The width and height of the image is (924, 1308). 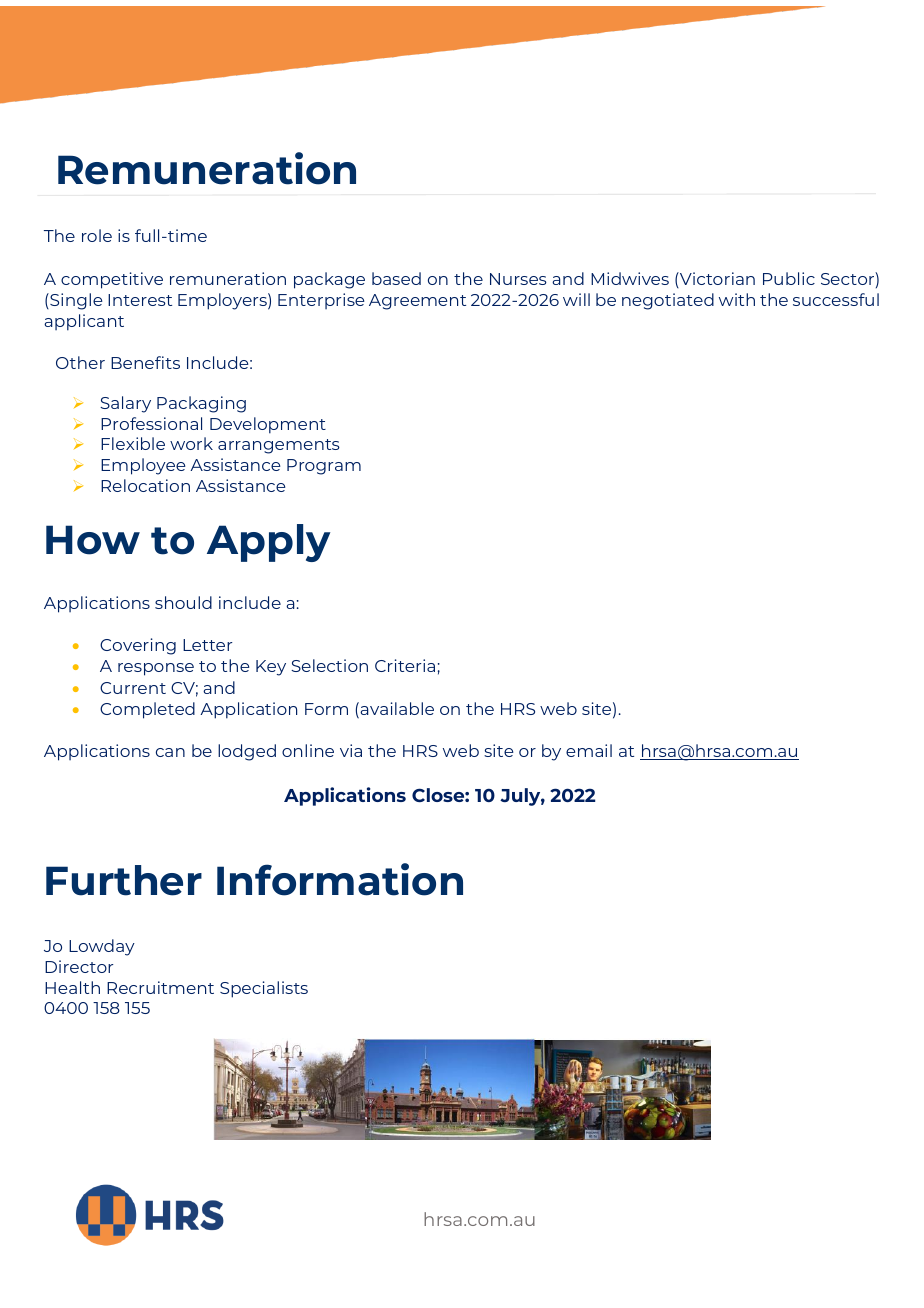 I want to click on competitive, so click(x=112, y=280).
